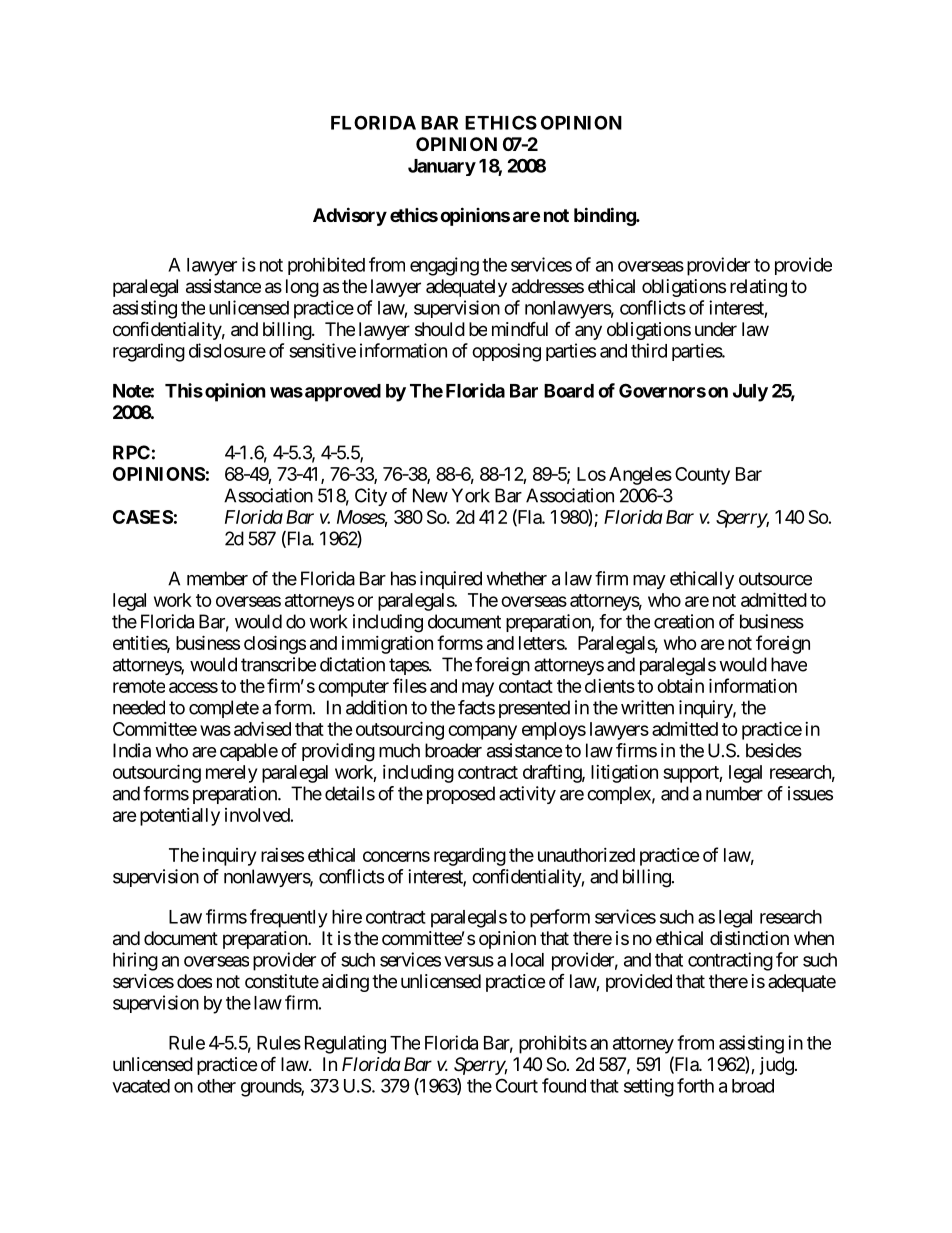 The image size is (952, 1233). I want to click on member, so click(217, 578).
